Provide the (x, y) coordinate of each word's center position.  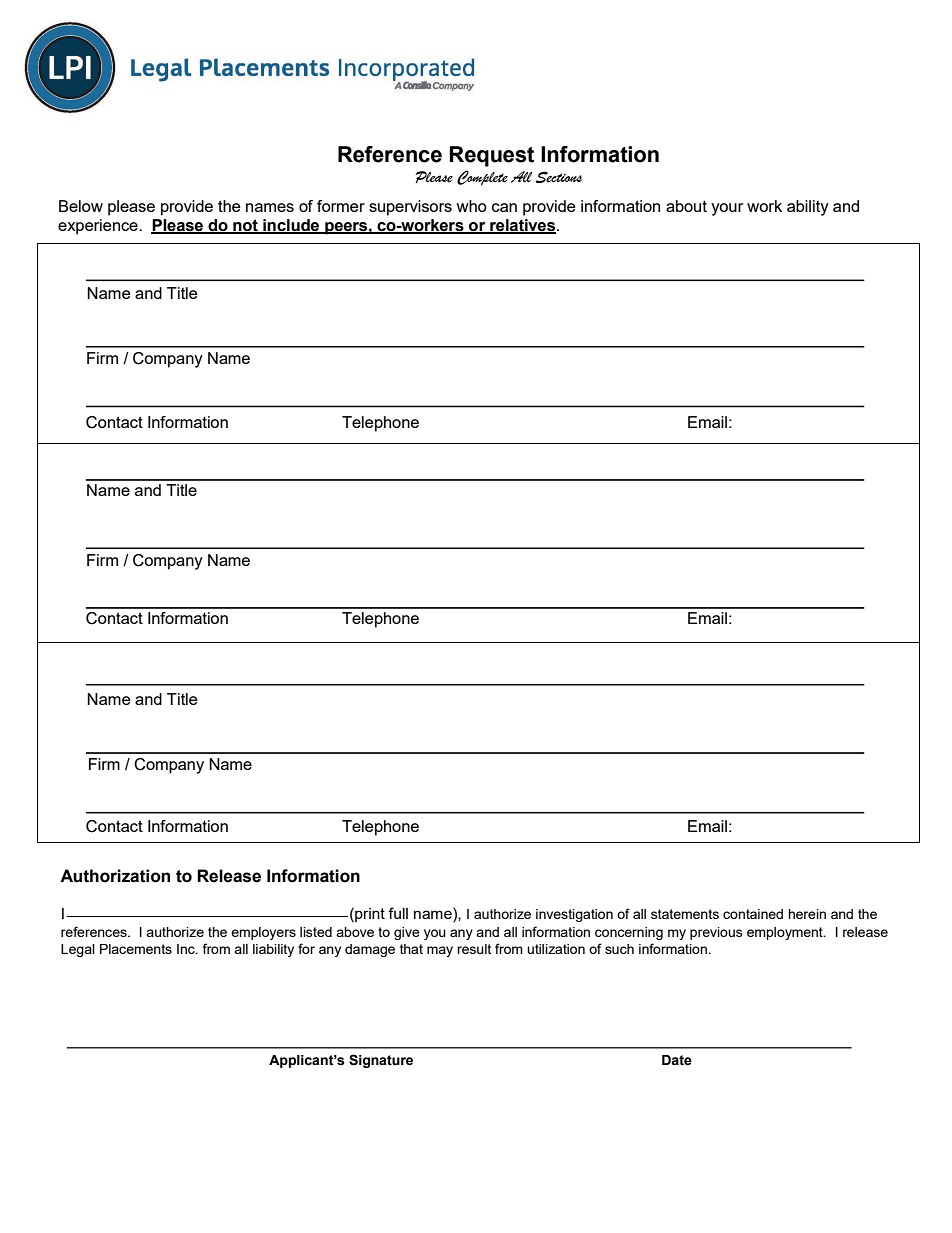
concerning (629, 933)
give (407, 933)
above (355, 932)
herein (807, 914)
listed (316, 932)
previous (716, 933)
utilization (556, 949)
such (619, 949)
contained (753, 914)
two (116, 642)
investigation (574, 915)
